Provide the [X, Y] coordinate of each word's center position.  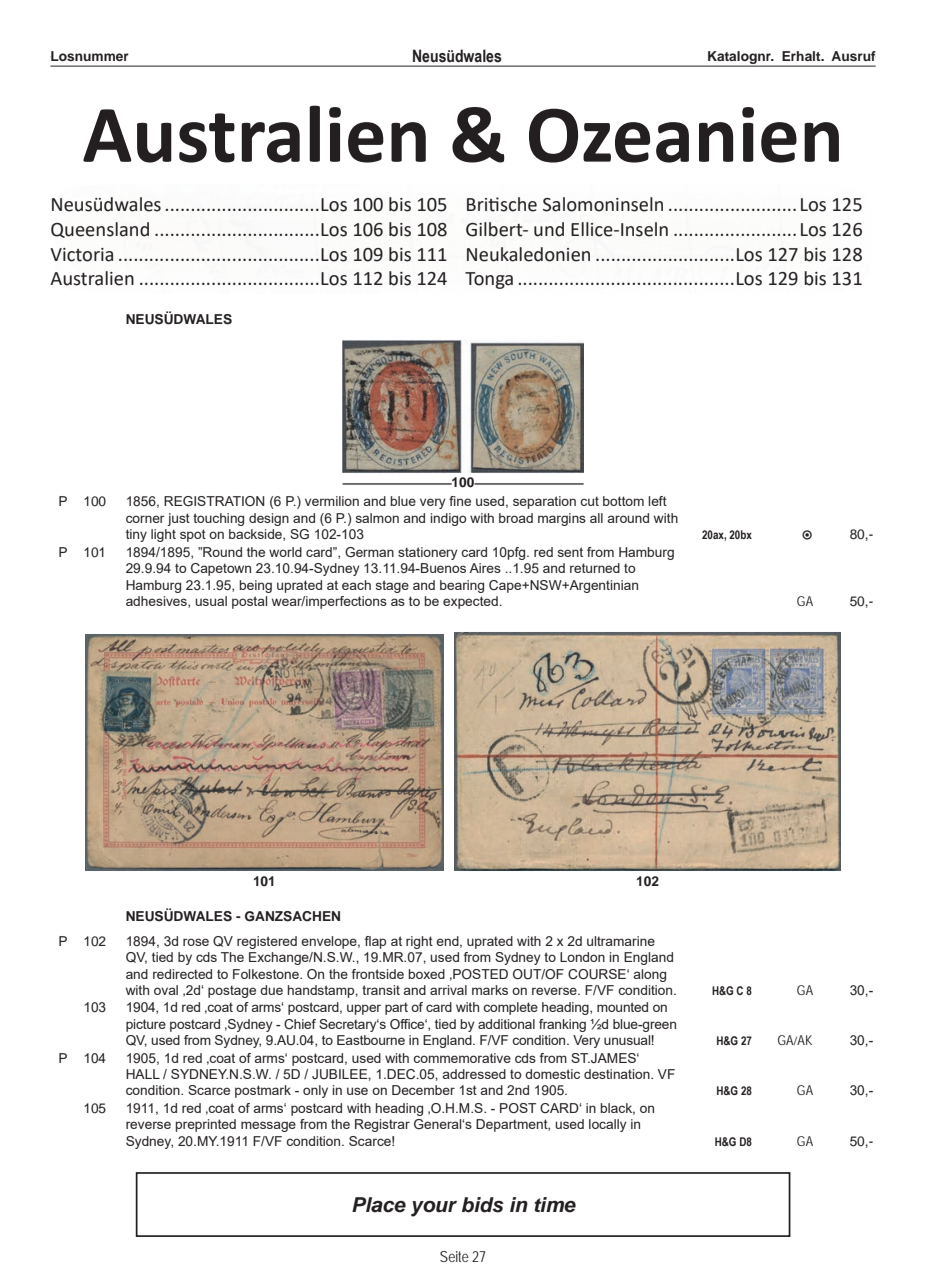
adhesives [157, 602]
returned [595, 568]
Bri [478, 204]
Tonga [489, 280]
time [555, 1205]
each [356, 585]
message [268, 1126]
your [434, 1209]
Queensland [100, 230]
